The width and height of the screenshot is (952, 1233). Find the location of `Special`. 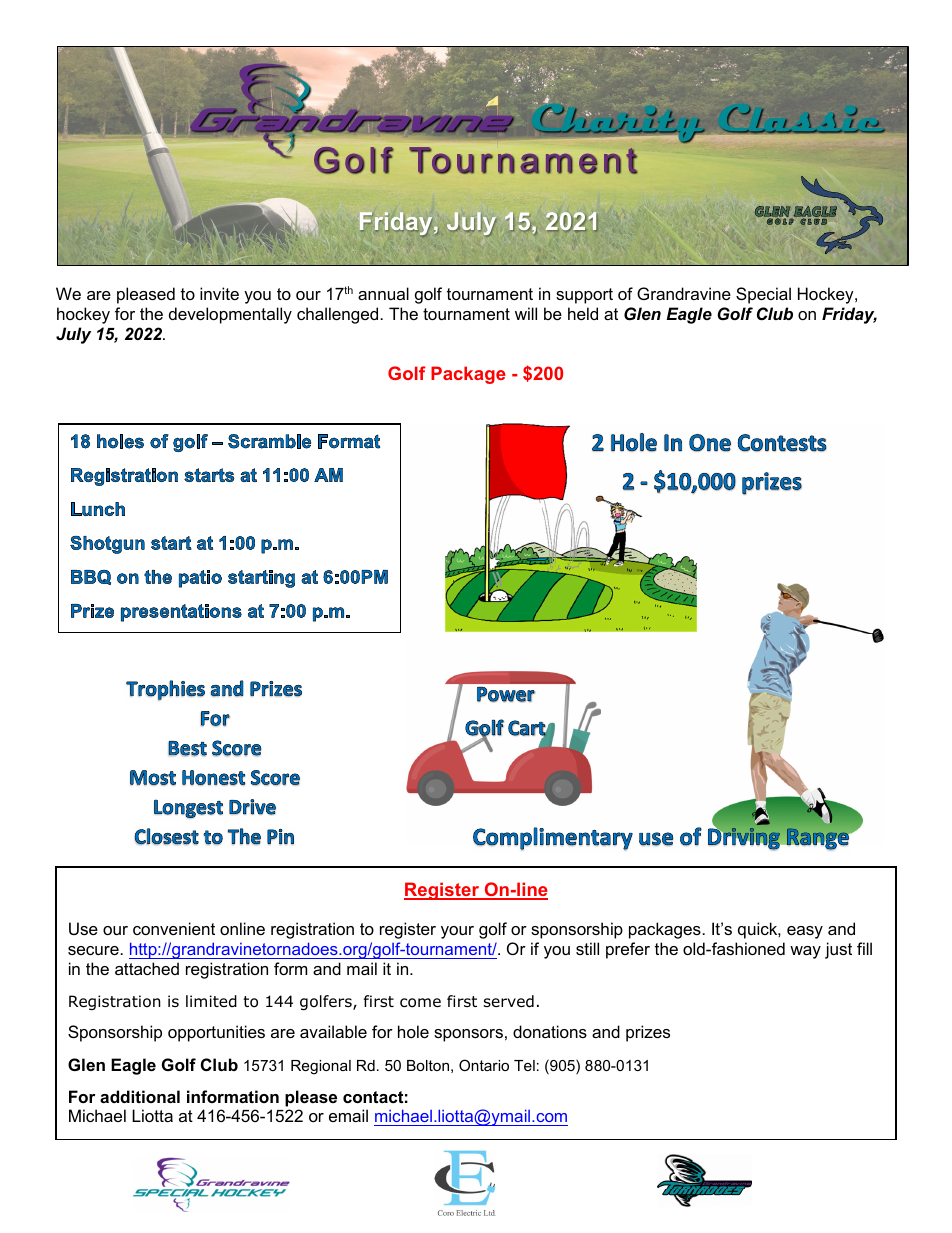

Special is located at coordinates (763, 295).
